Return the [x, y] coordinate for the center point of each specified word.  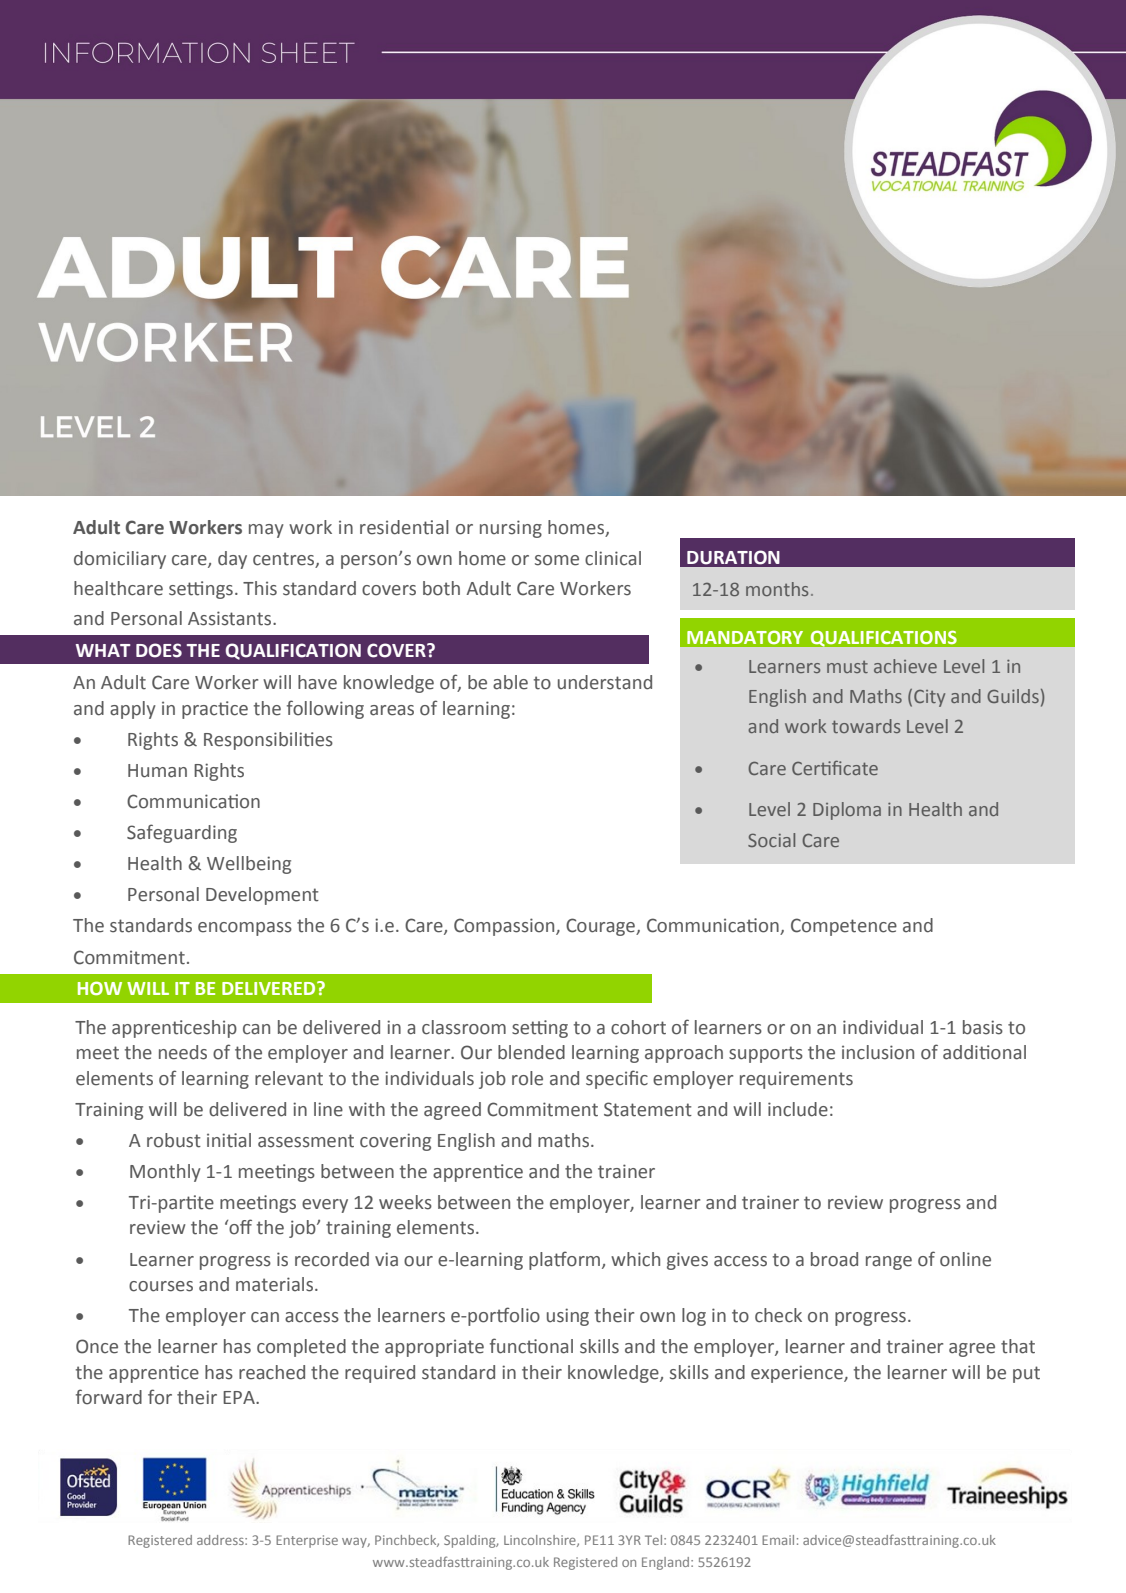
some [557, 560]
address [221, 1540]
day [232, 560]
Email [778, 1540]
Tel [655, 1540]
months [777, 589]
